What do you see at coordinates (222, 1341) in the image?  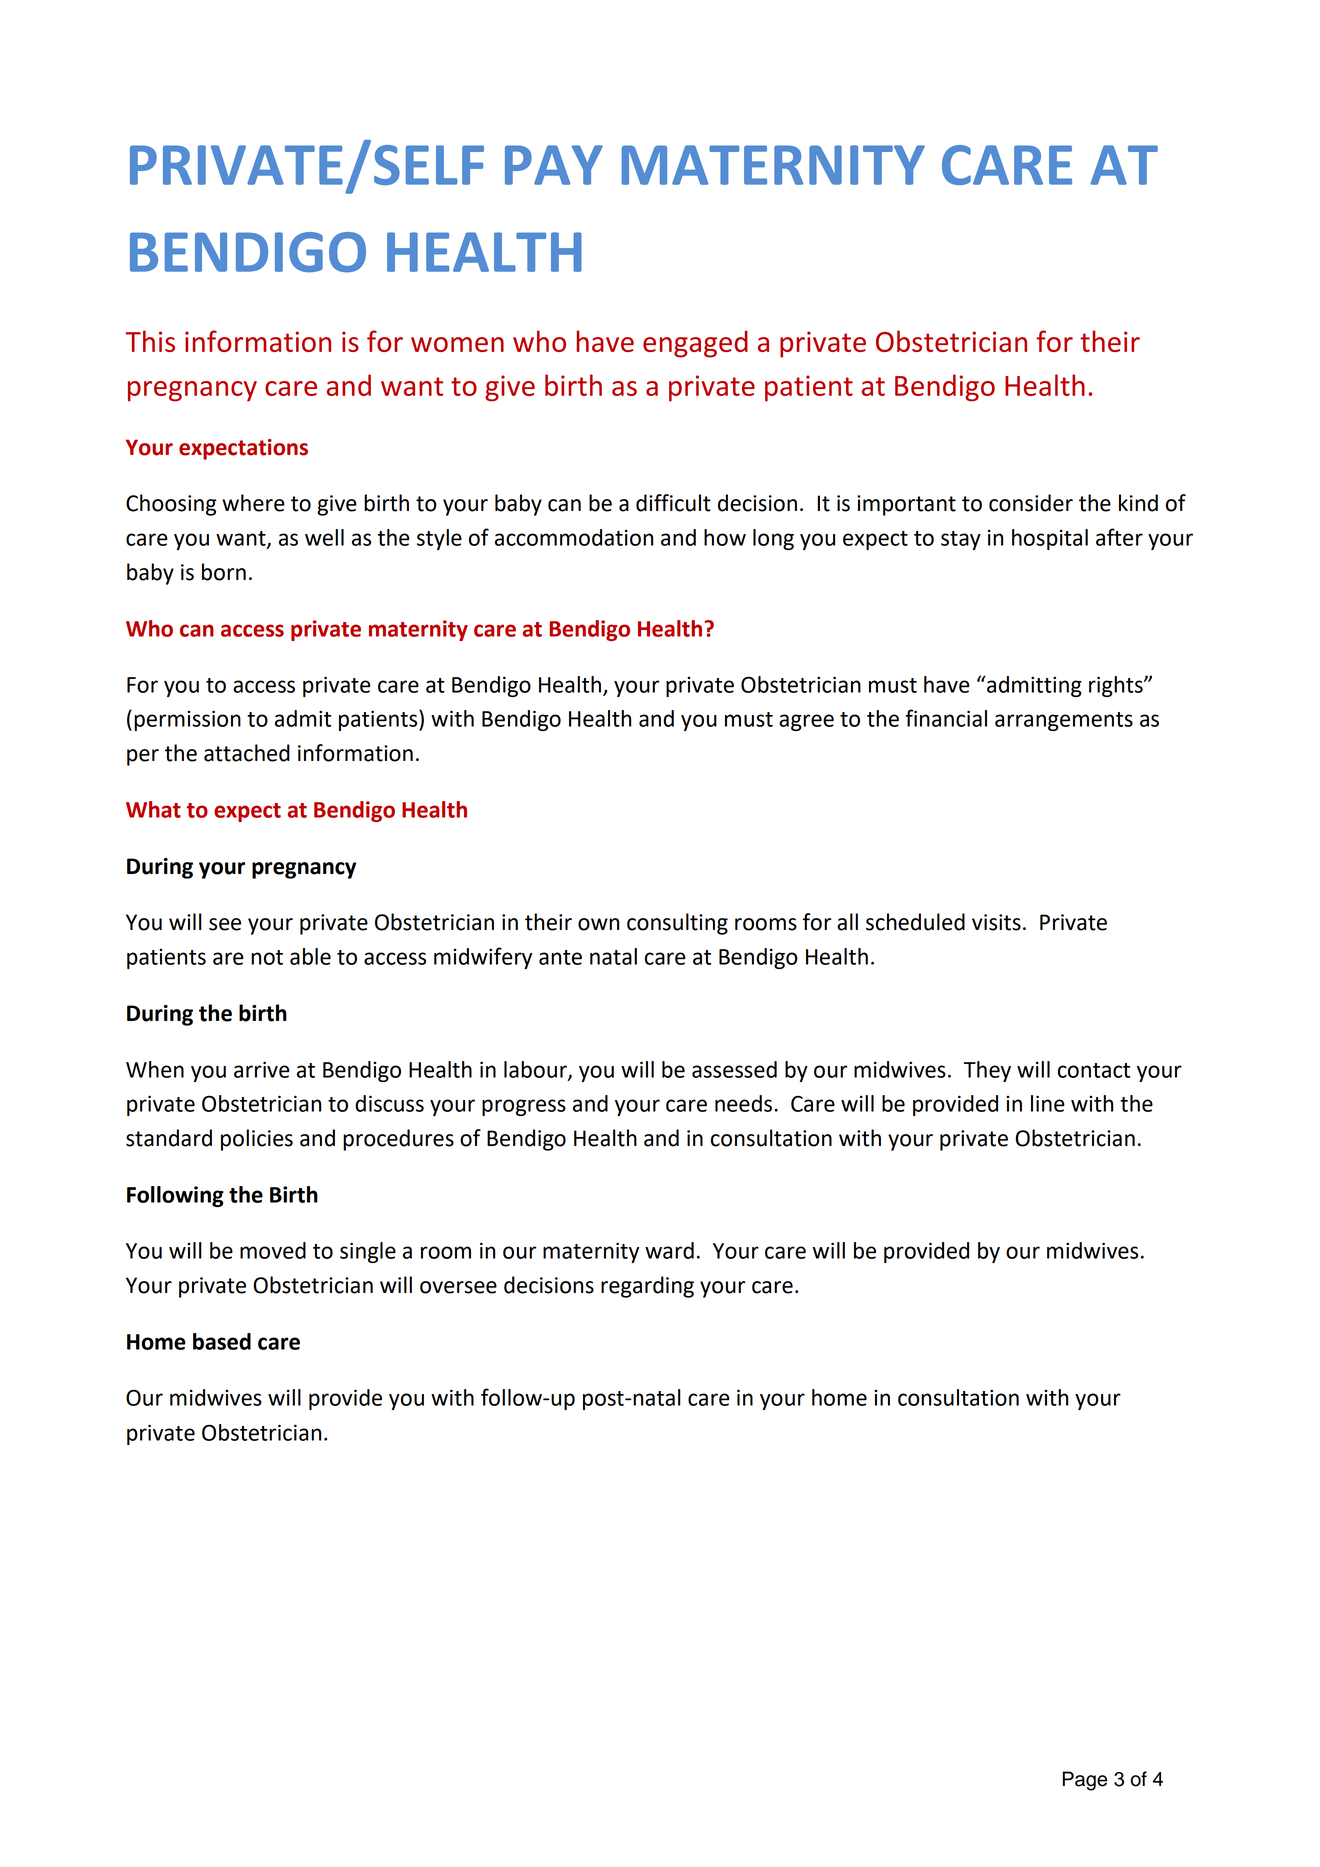 I see `based` at bounding box center [222, 1341].
